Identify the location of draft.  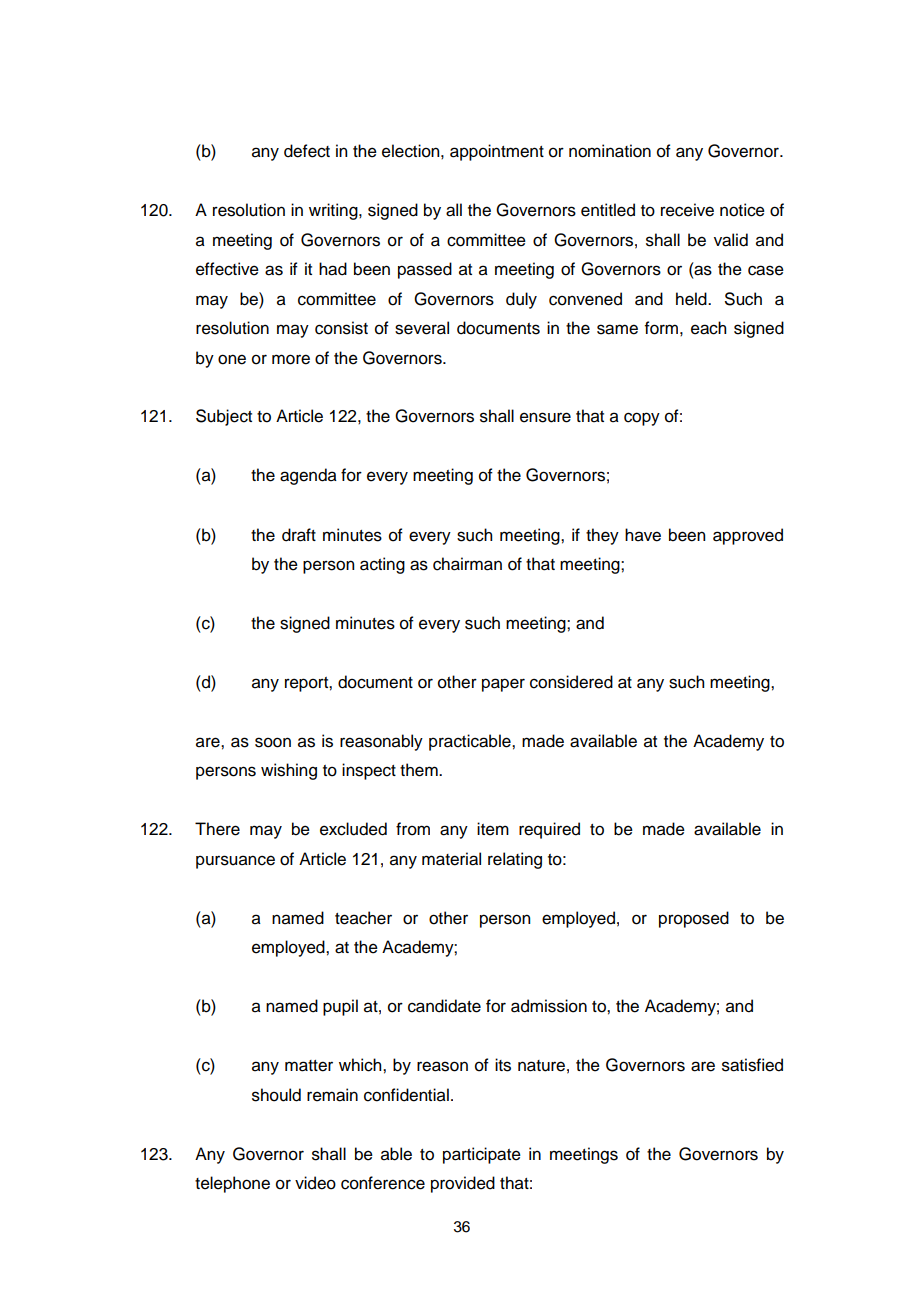
(299, 535).
